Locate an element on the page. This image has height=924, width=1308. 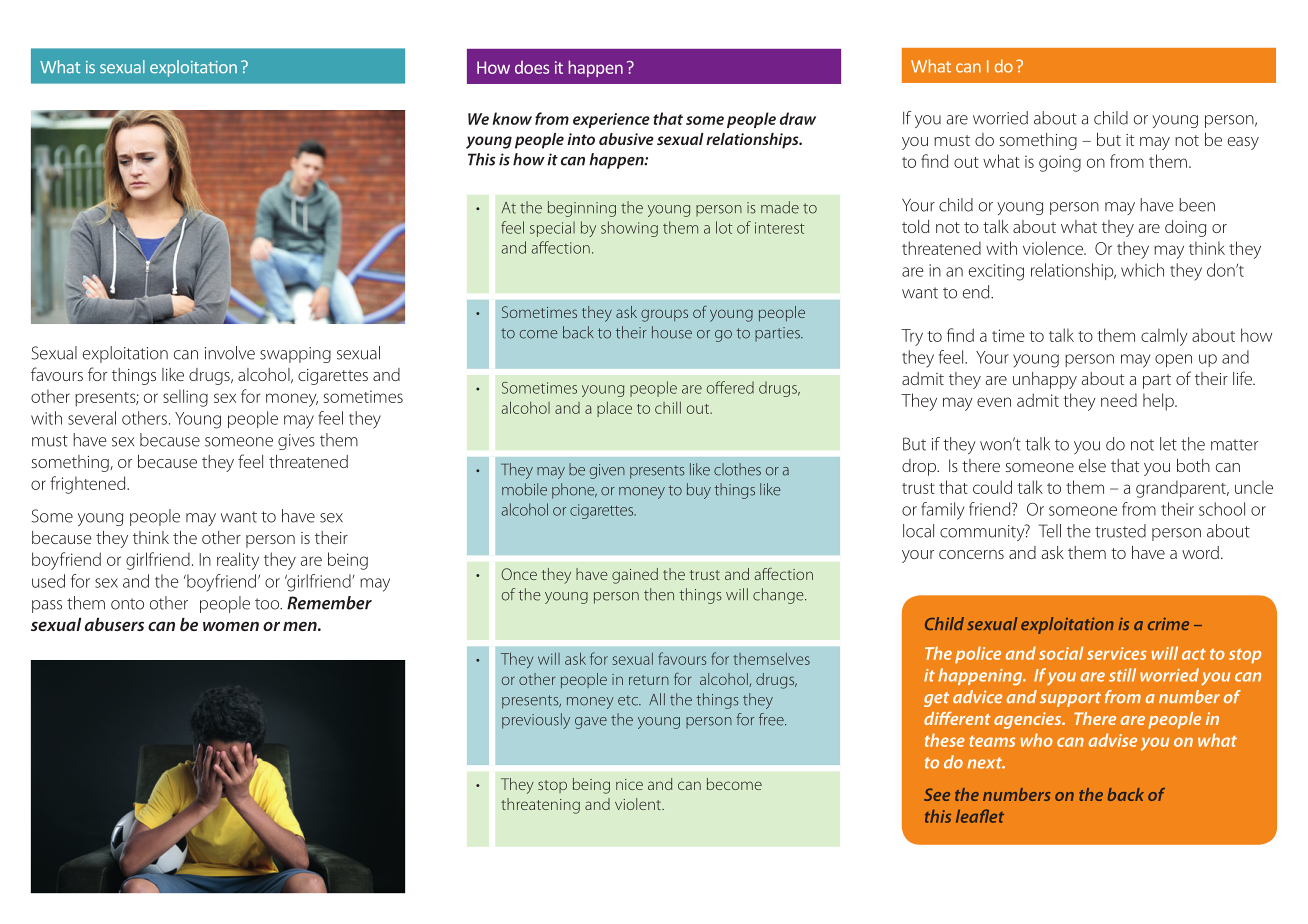
experience is located at coordinates (611, 120).
